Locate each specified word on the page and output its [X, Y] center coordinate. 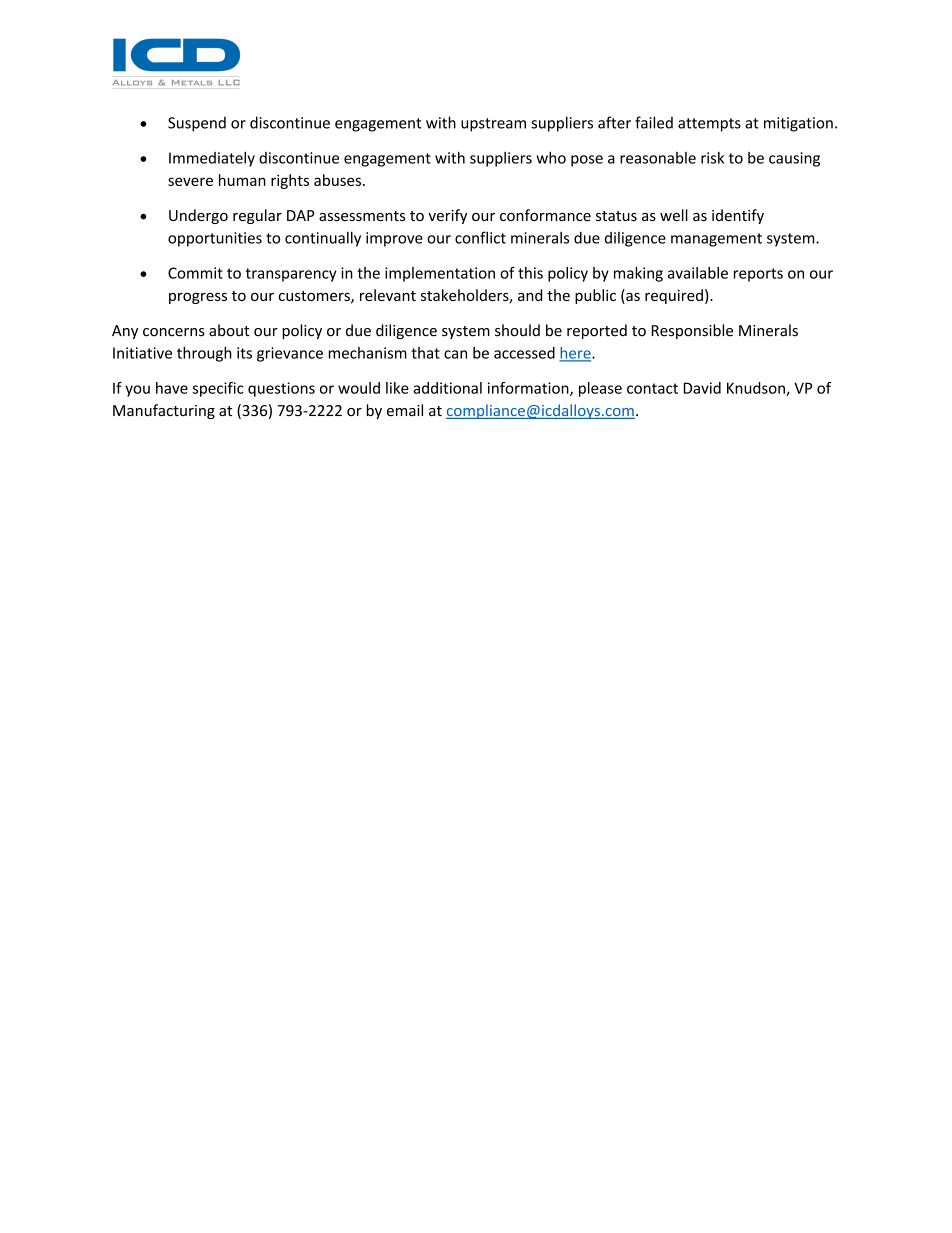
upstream [493, 125]
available [698, 273]
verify [447, 216]
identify [738, 216]
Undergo [198, 216]
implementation [440, 274]
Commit [195, 273]
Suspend [197, 124]
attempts [709, 125]
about [229, 330]
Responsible [692, 331]
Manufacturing [164, 411]
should [517, 330]
